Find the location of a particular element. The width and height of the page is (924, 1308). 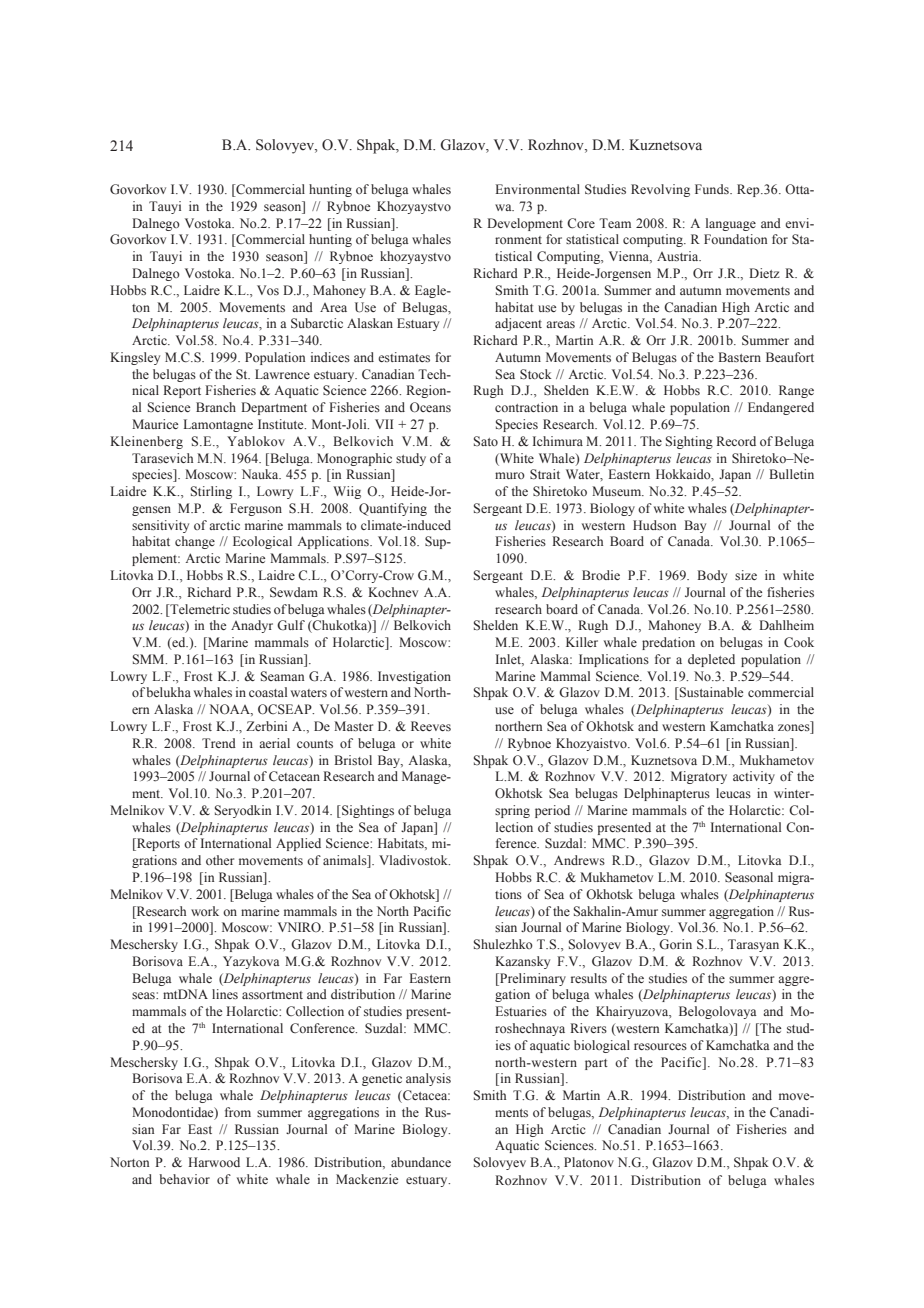

Harwood is located at coordinates (214, 1162).
